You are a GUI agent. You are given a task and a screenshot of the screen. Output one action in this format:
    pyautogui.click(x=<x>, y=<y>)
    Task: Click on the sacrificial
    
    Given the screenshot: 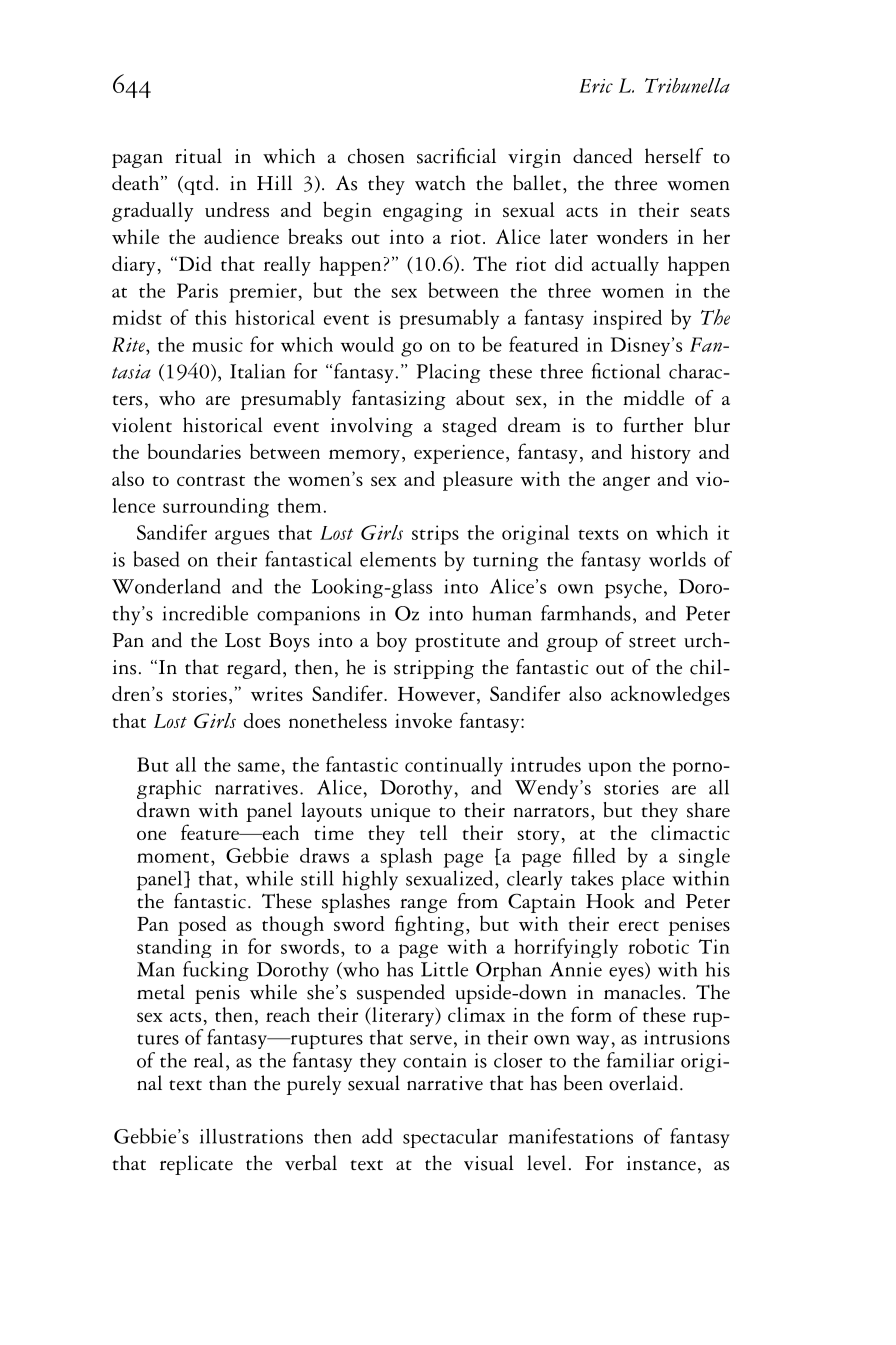 What is the action you would take?
    pyautogui.click(x=456, y=156)
